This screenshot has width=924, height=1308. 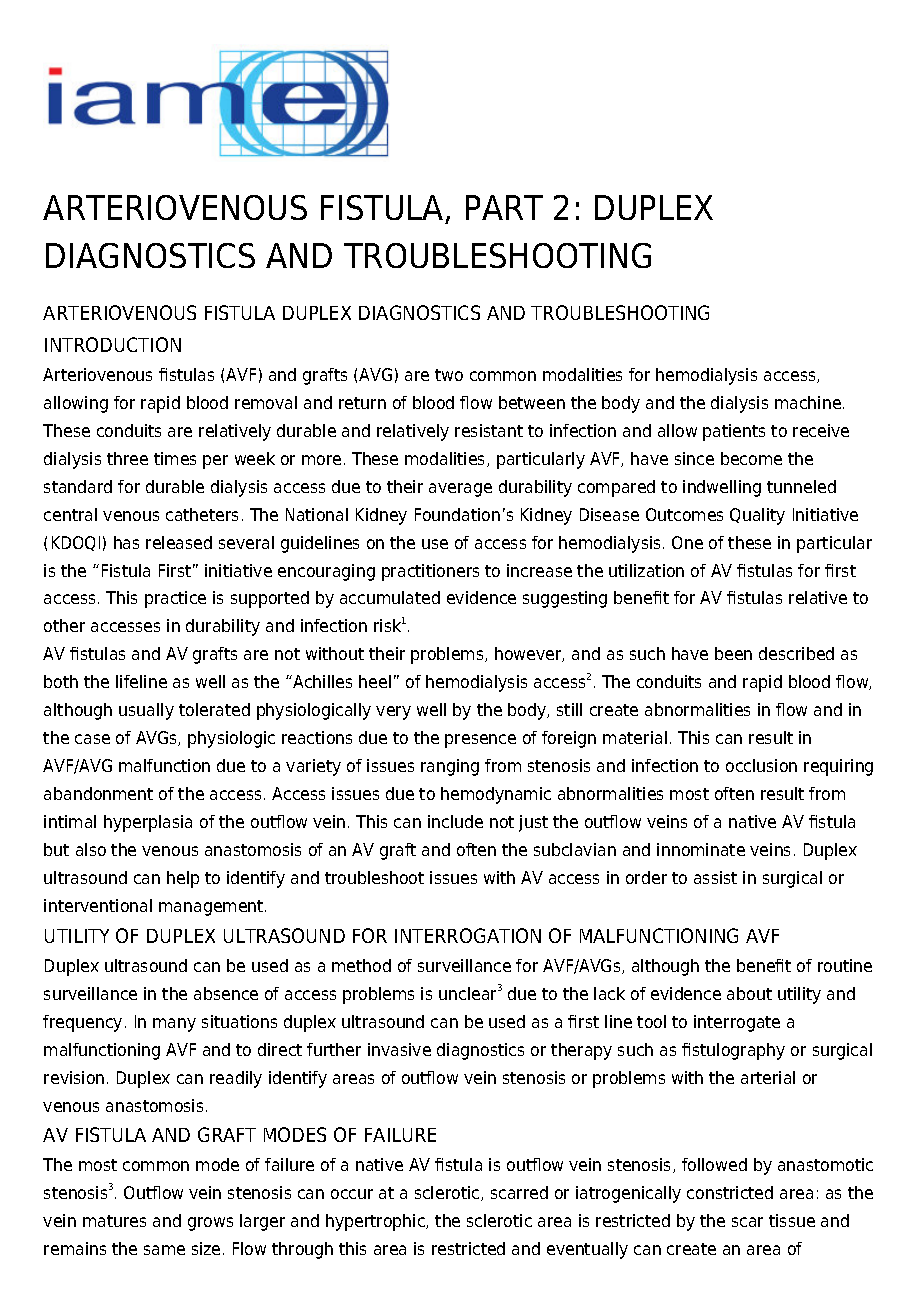 What do you see at coordinates (455, 821) in the screenshot?
I see `include` at bounding box center [455, 821].
